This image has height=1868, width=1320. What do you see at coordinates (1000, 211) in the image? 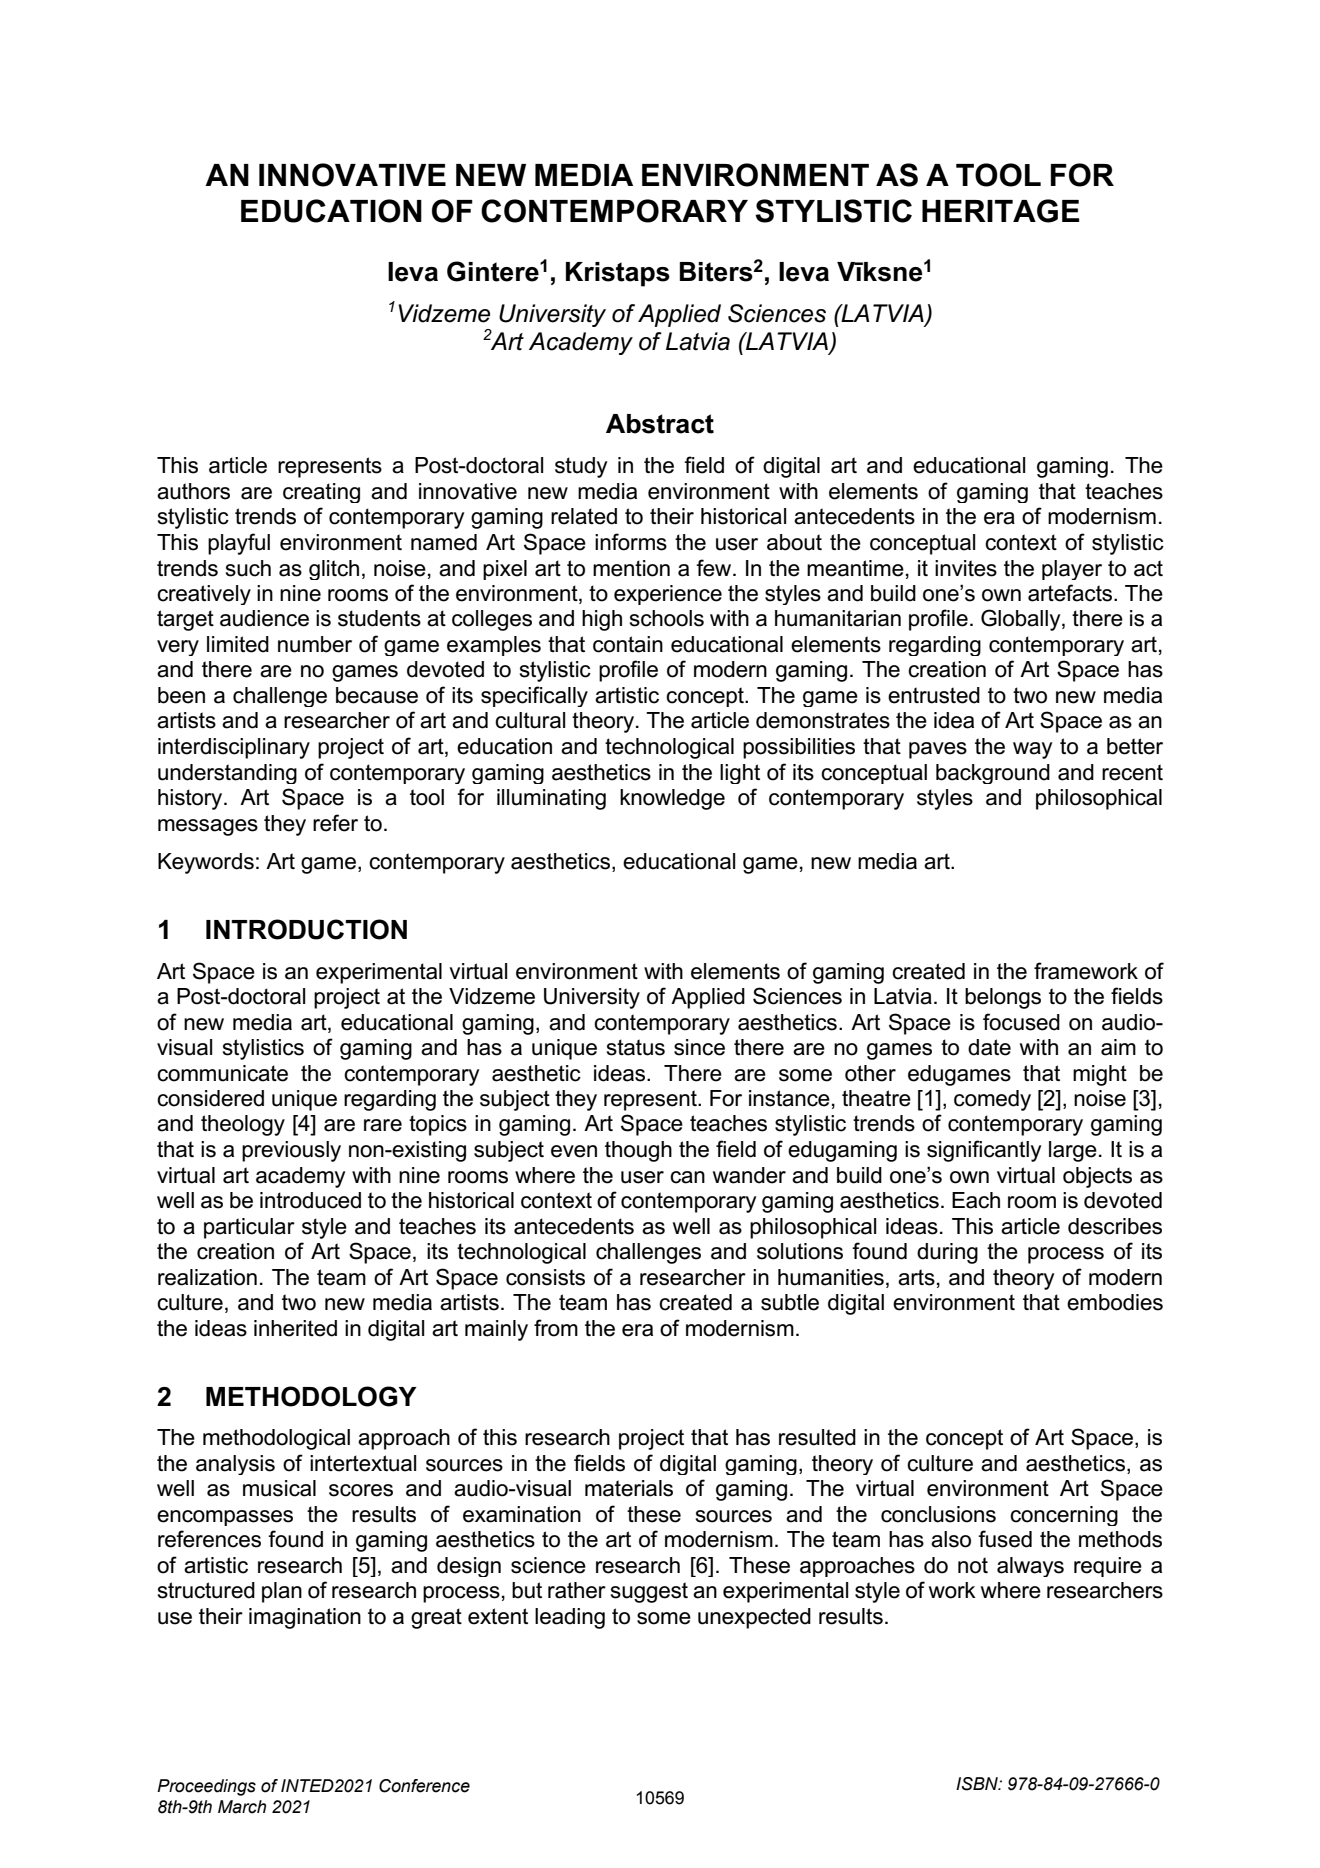
I see `HERITAGE` at bounding box center [1000, 211].
